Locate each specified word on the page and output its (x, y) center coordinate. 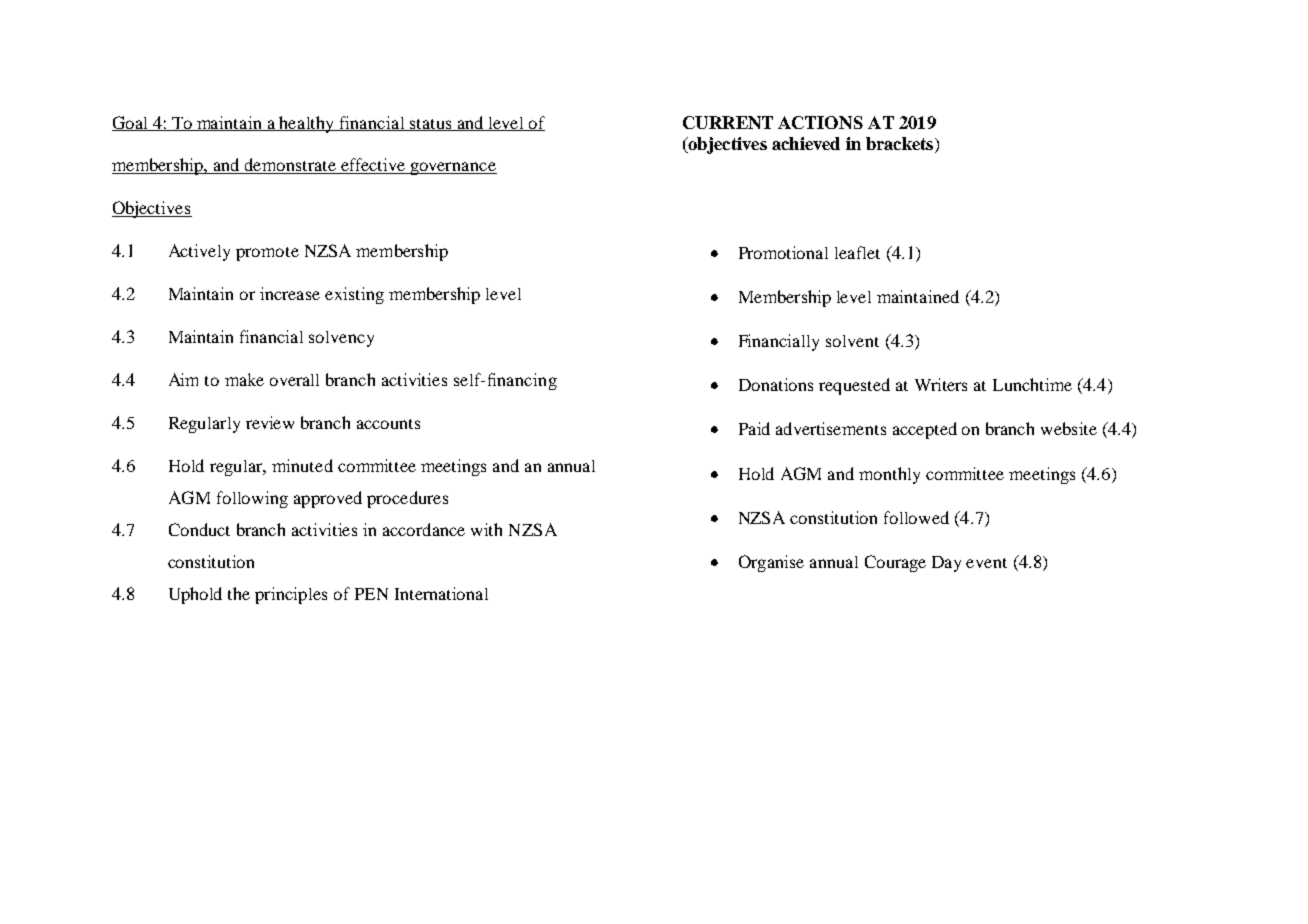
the (239, 593)
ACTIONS (820, 122)
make (244, 379)
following (252, 499)
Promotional (783, 252)
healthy (307, 124)
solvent (852, 341)
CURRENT (728, 122)
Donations (776, 384)
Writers (941, 384)
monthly (889, 475)
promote (267, 254)
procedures (407, 499)
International (441, 593)
